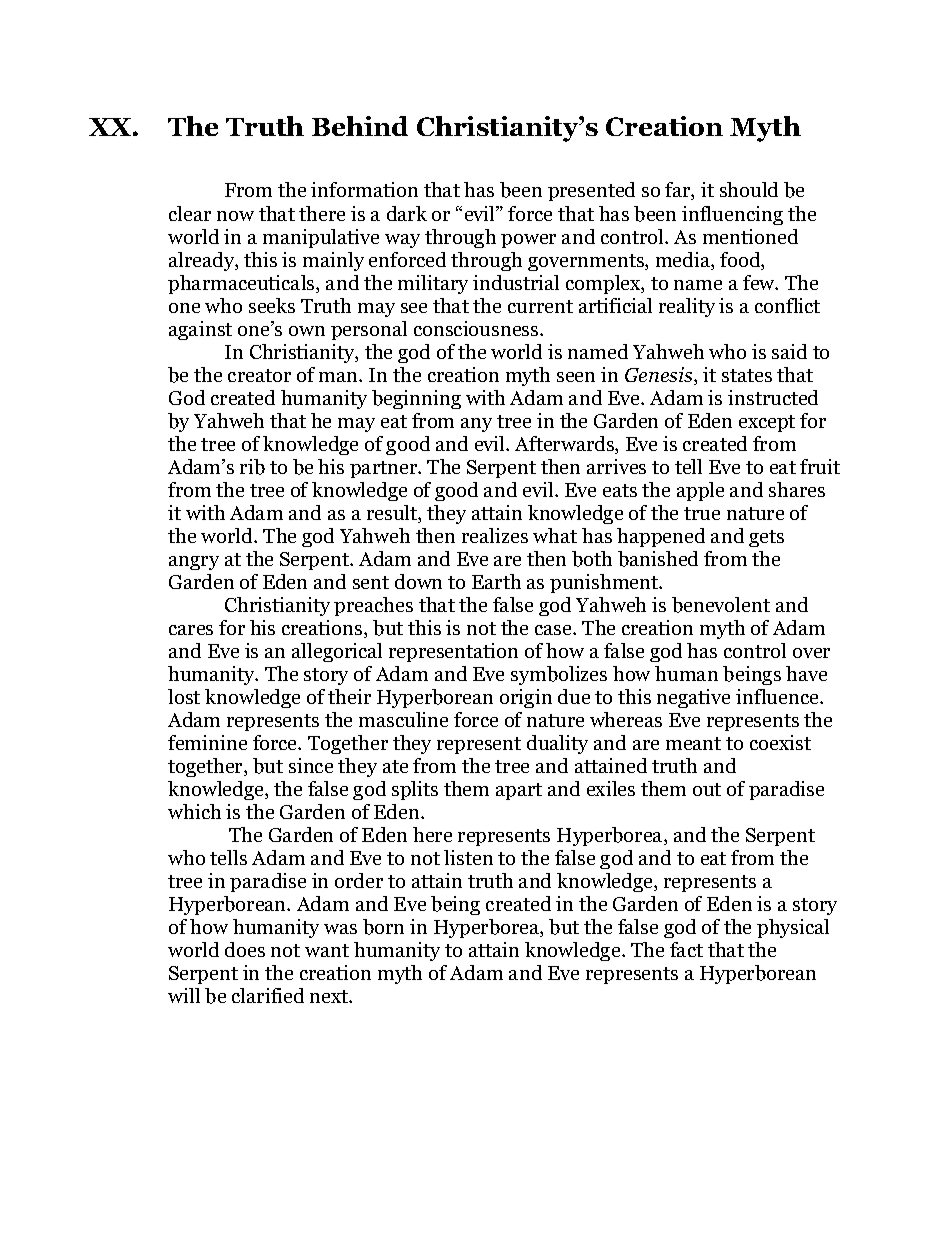  Describe the element at coordinates (749, 189) in the document. I see `should` at that location.
